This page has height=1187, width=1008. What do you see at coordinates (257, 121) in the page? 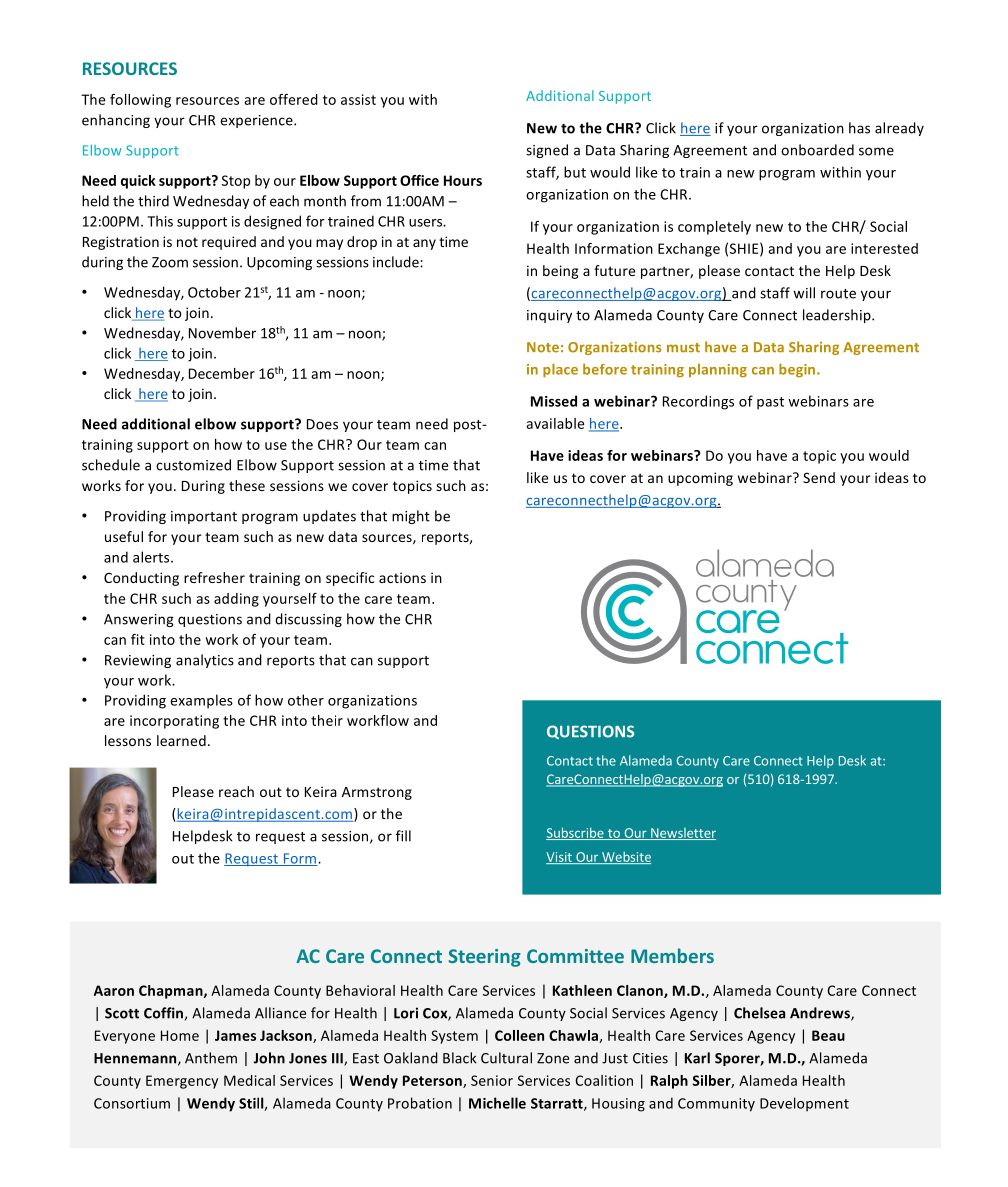
I see `experience` at bounding box center [257, 121].
